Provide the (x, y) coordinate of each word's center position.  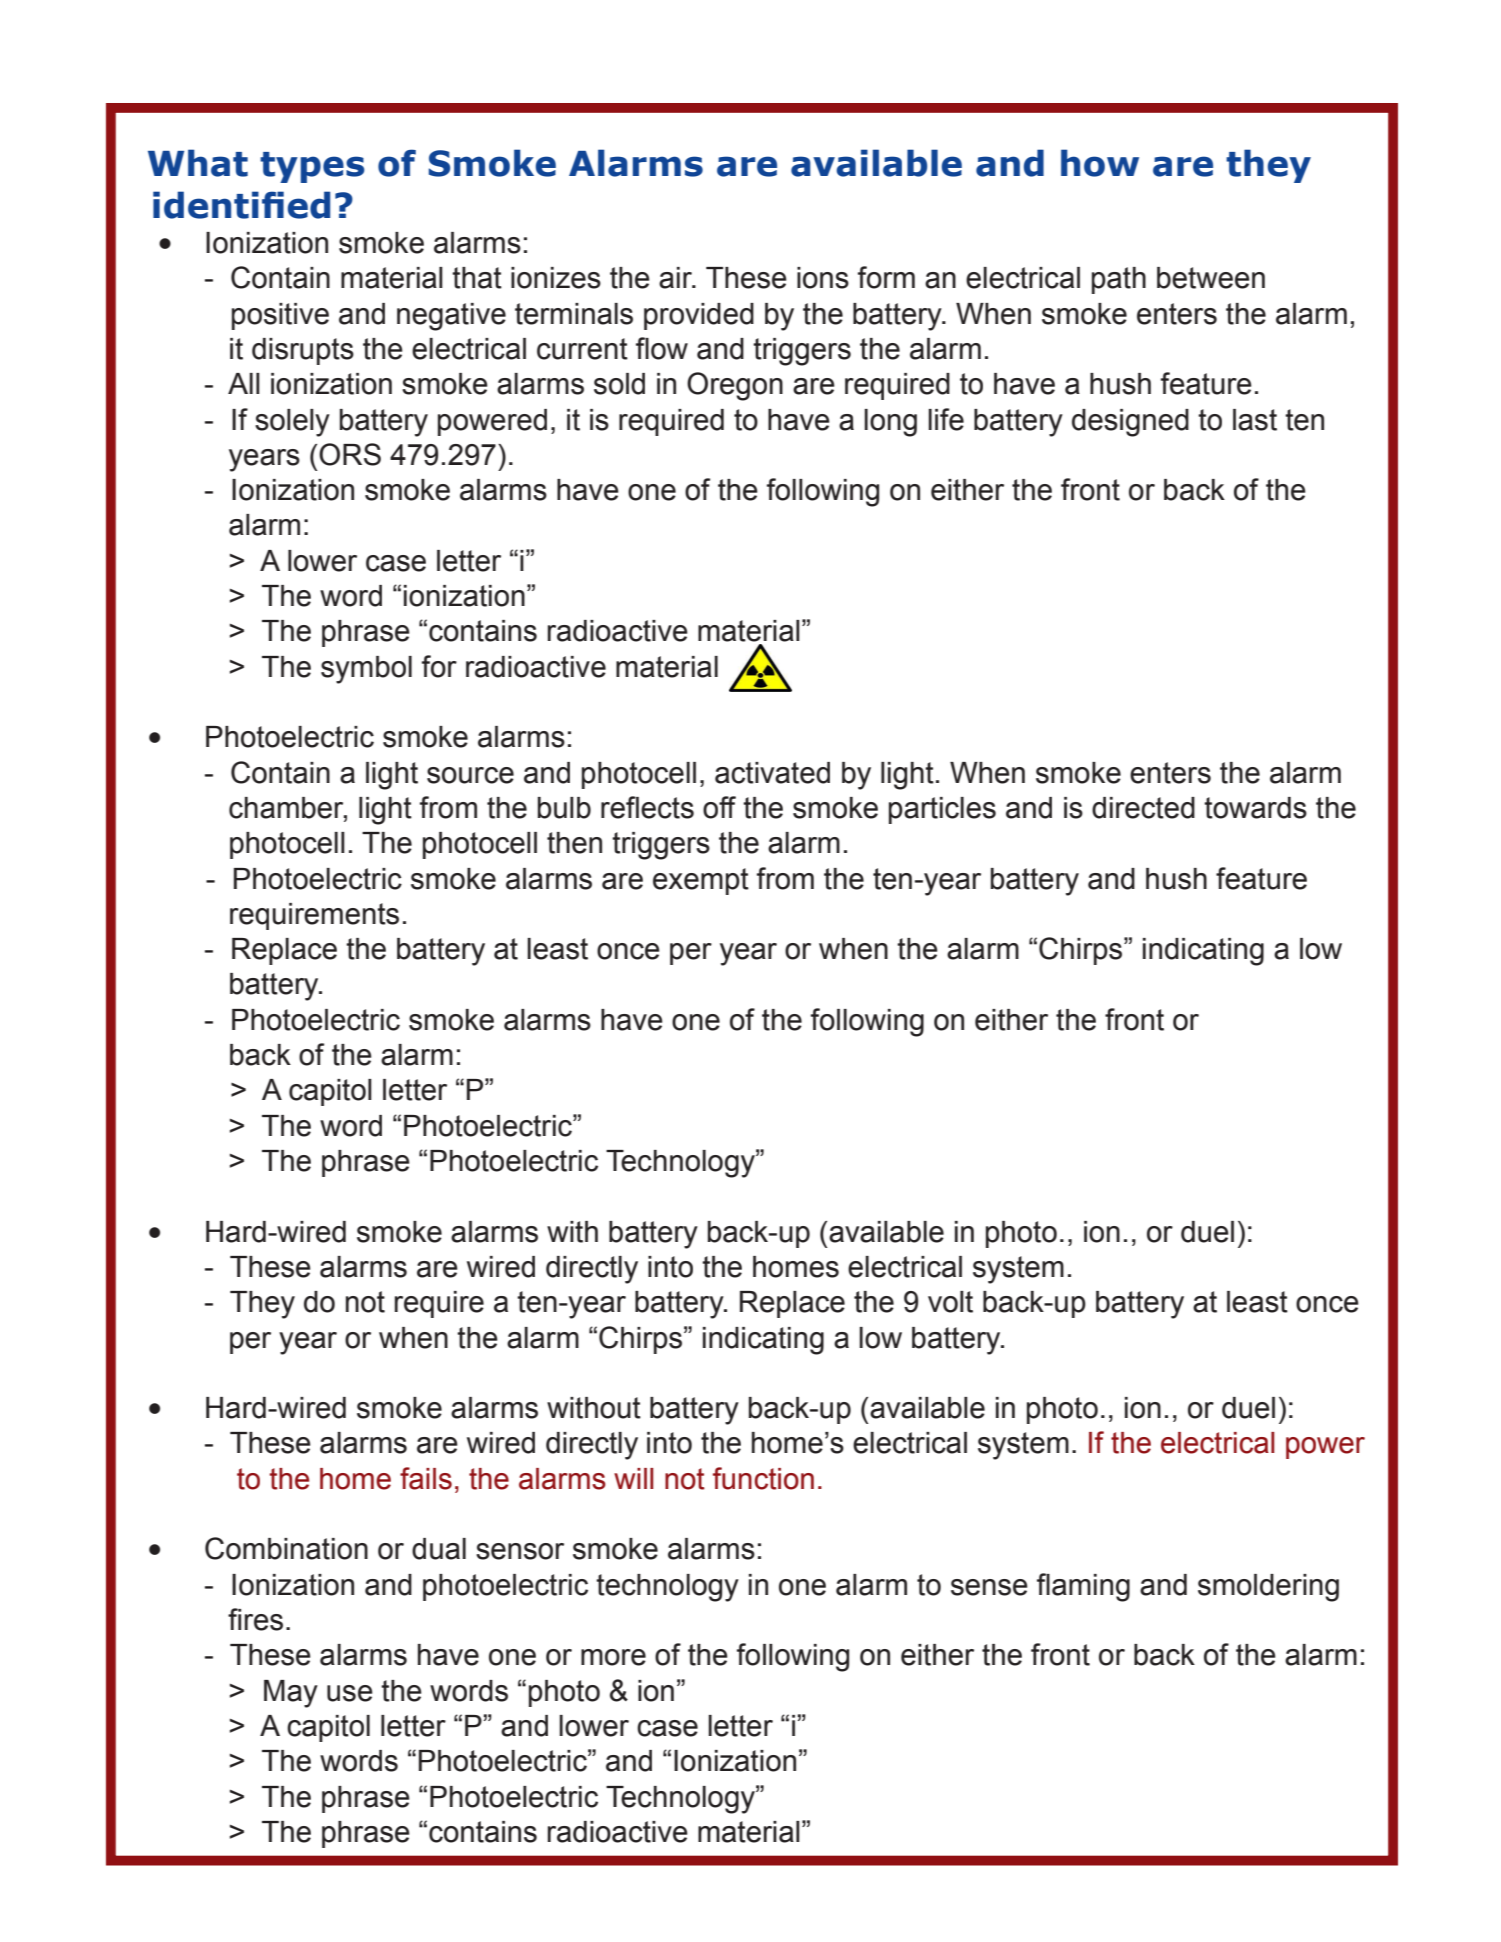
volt (950, 1302)
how (1100, 163)
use (350, 1693)
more (613, 1657)
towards (1255, 808)
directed (1143, 808)
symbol (366, 670)
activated (772, 773)
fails (426, 1478)
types (312, 167)
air (676, 278)
